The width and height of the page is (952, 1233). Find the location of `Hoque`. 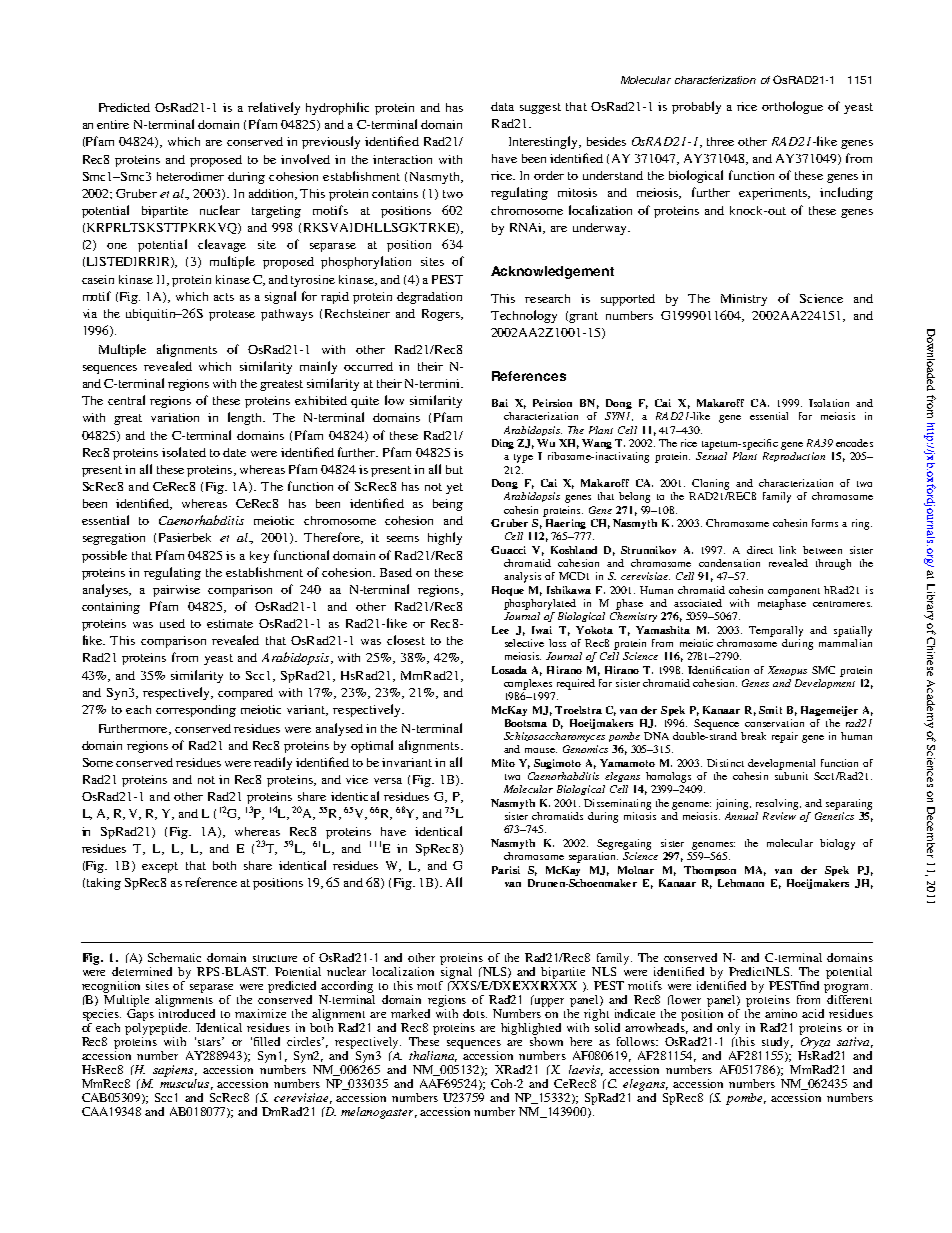

Hoque is located at coordinates (508, 591).
